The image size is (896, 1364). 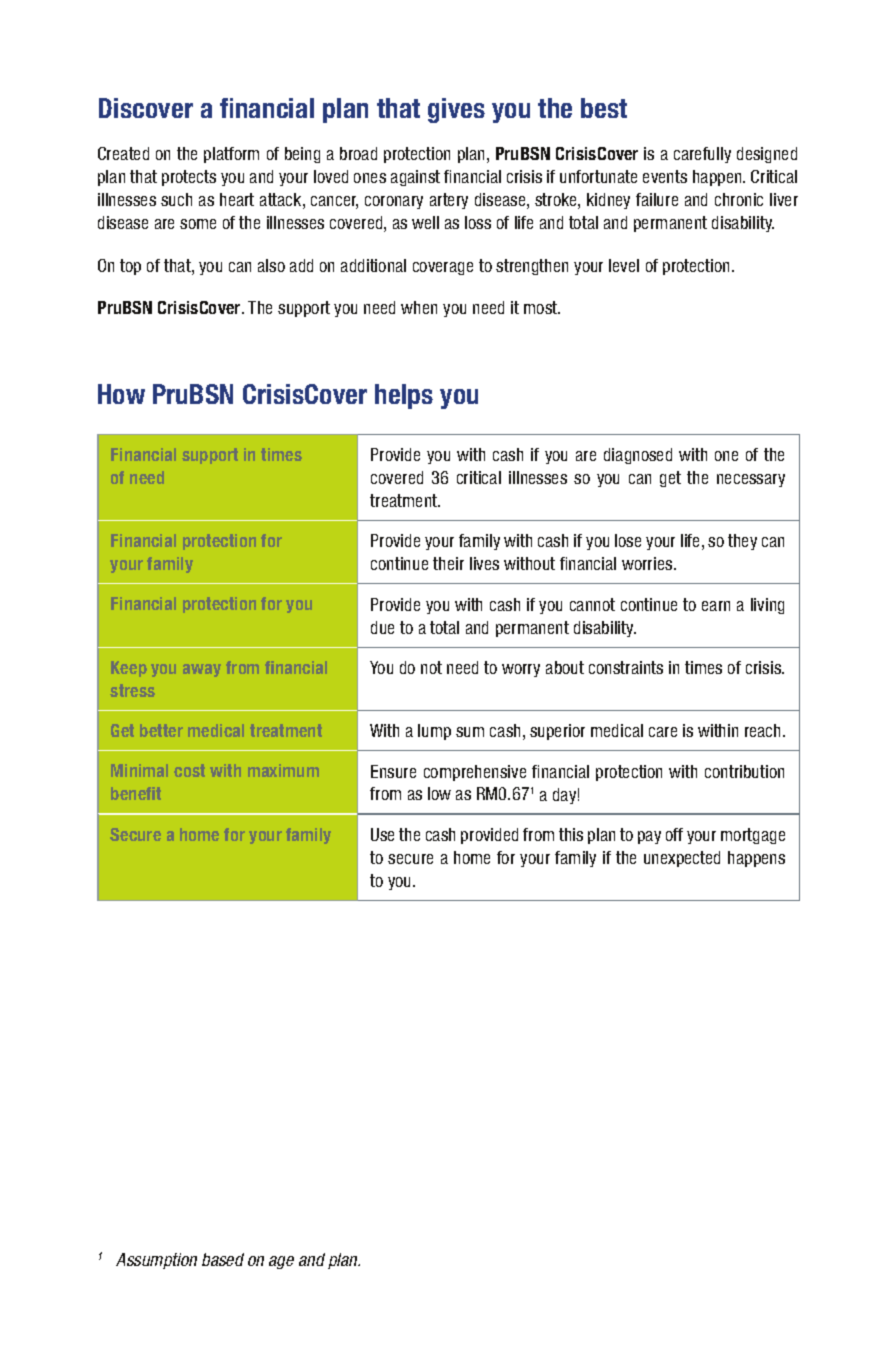 I want to click on due, so click(x=382, y=627).
